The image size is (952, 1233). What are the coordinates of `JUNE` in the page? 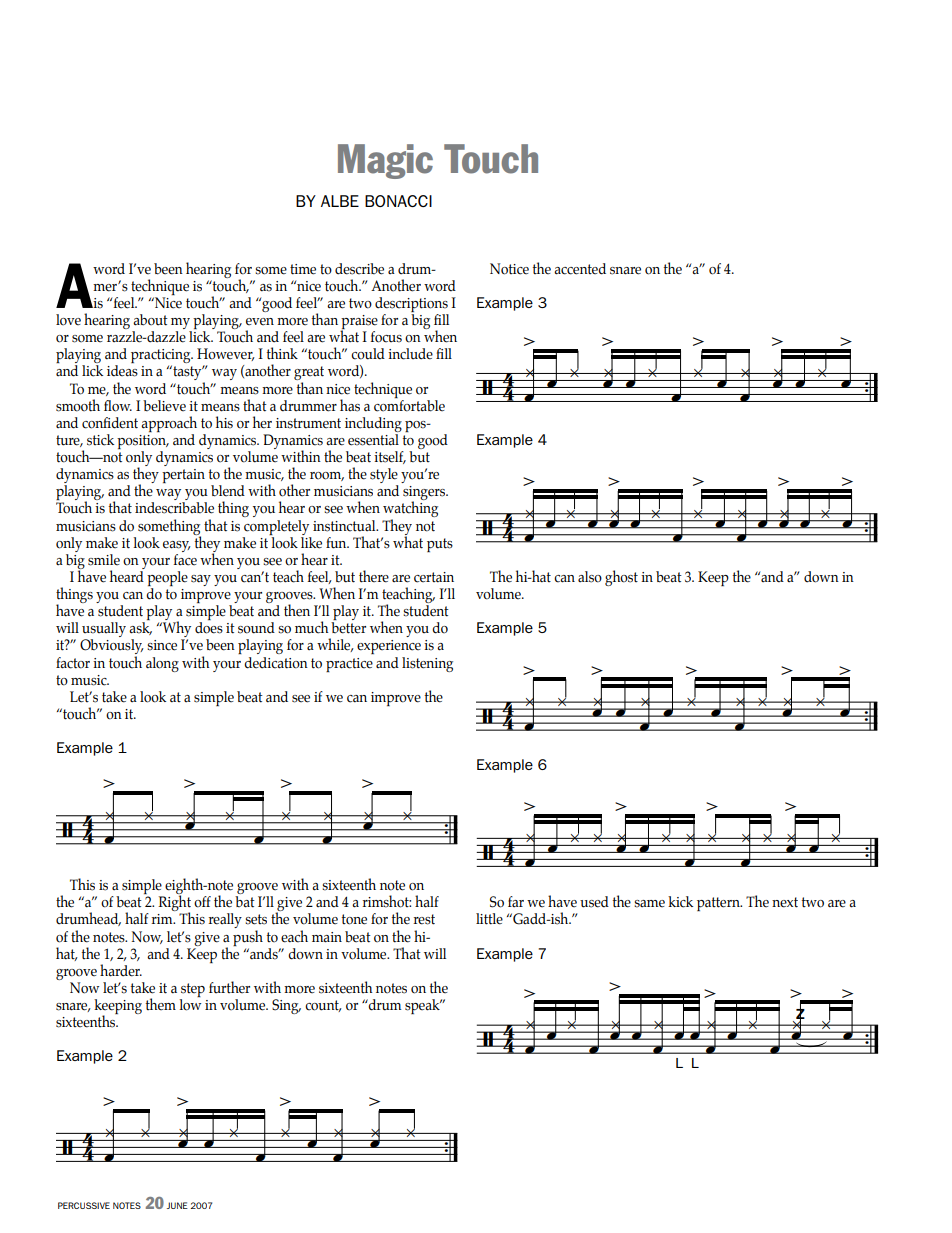 It's located at (177, 1205).
